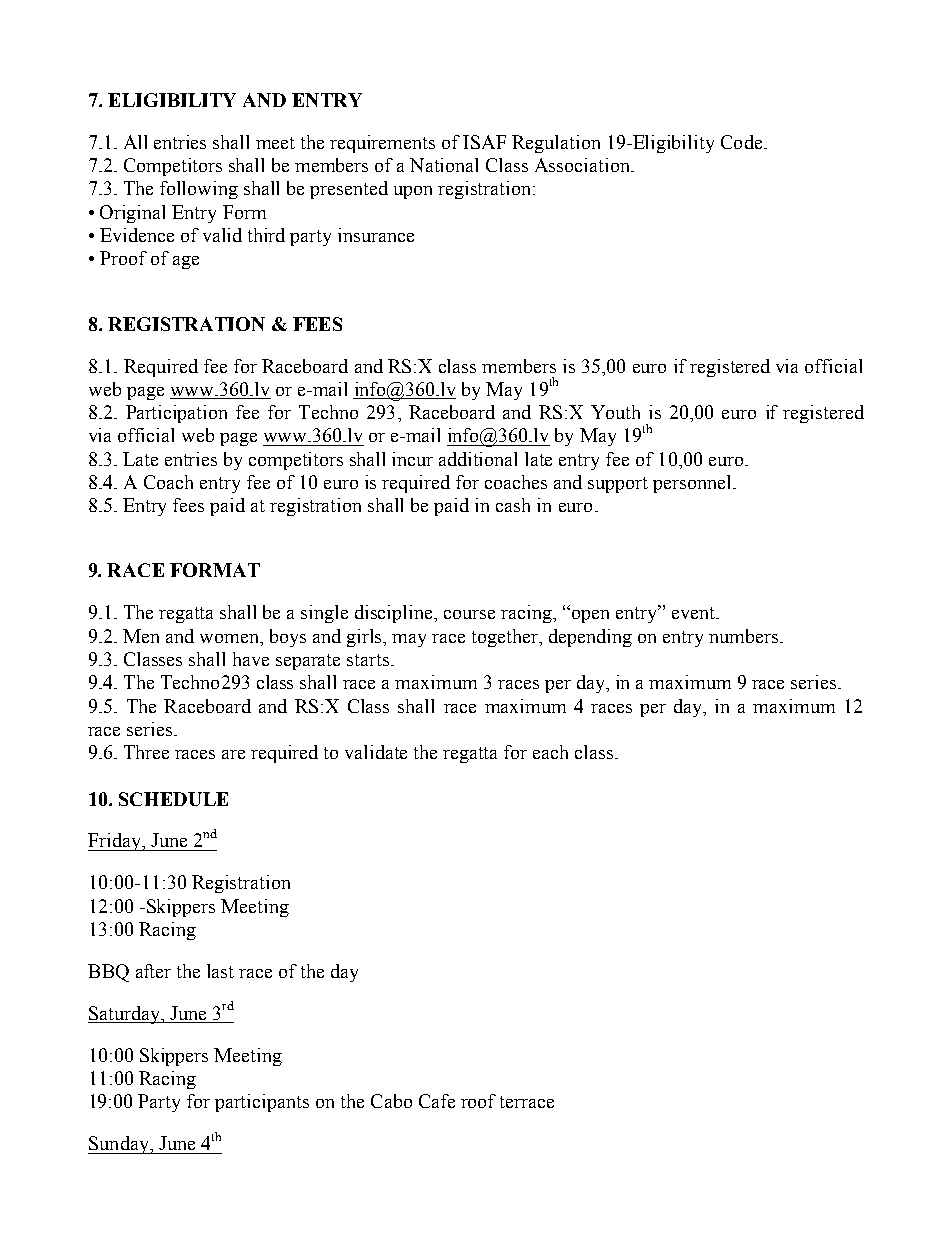 This screenshot has width=952, height=1233. What do you see at coordinates (176, 414) in the screenshot?
I see `Participation` at bounding box center [176, 414].
